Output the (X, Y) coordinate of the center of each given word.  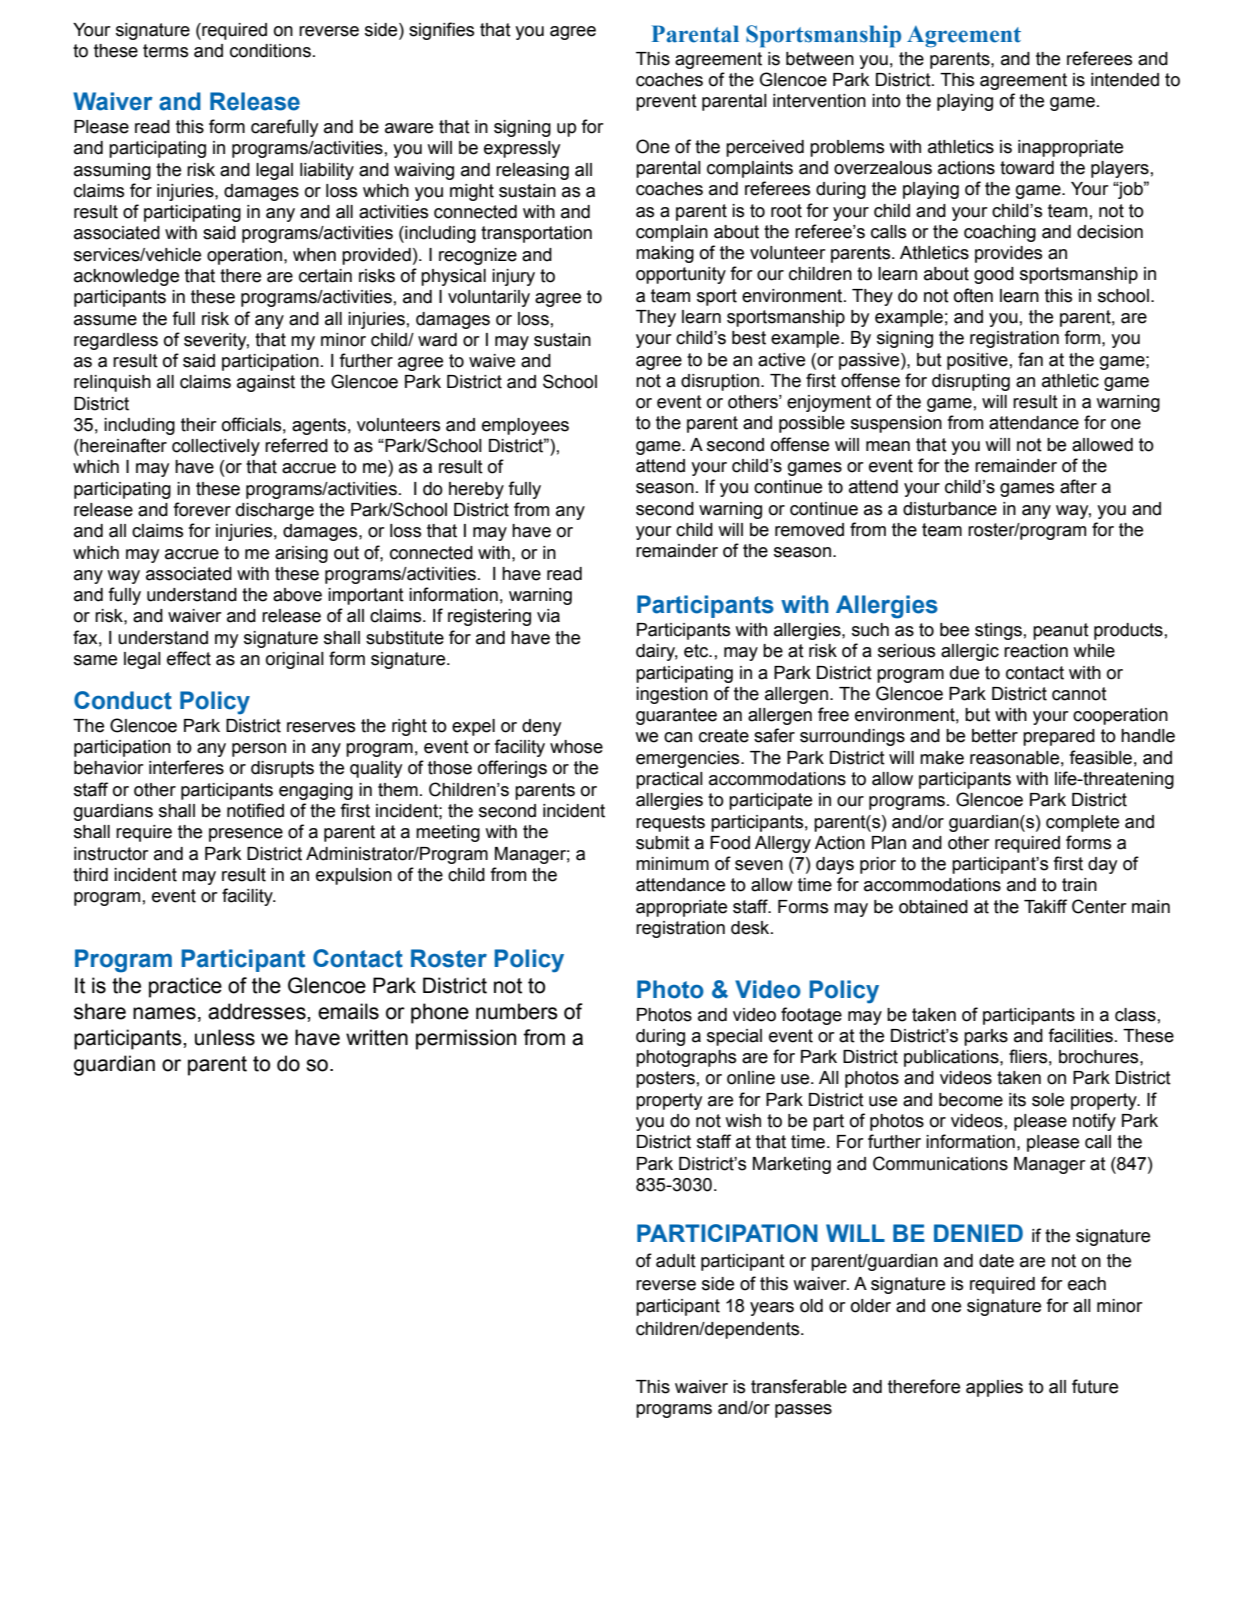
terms (165, 51)
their (199, 425)
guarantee (676, 716)
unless (225, 1037)
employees (525, 426)
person (259, 750)
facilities (1080, 1035)
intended (1125, 80)
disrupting (971, 382)
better (995, 736)
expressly (522, 149)
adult (676, 1261)
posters (665, 1079)
